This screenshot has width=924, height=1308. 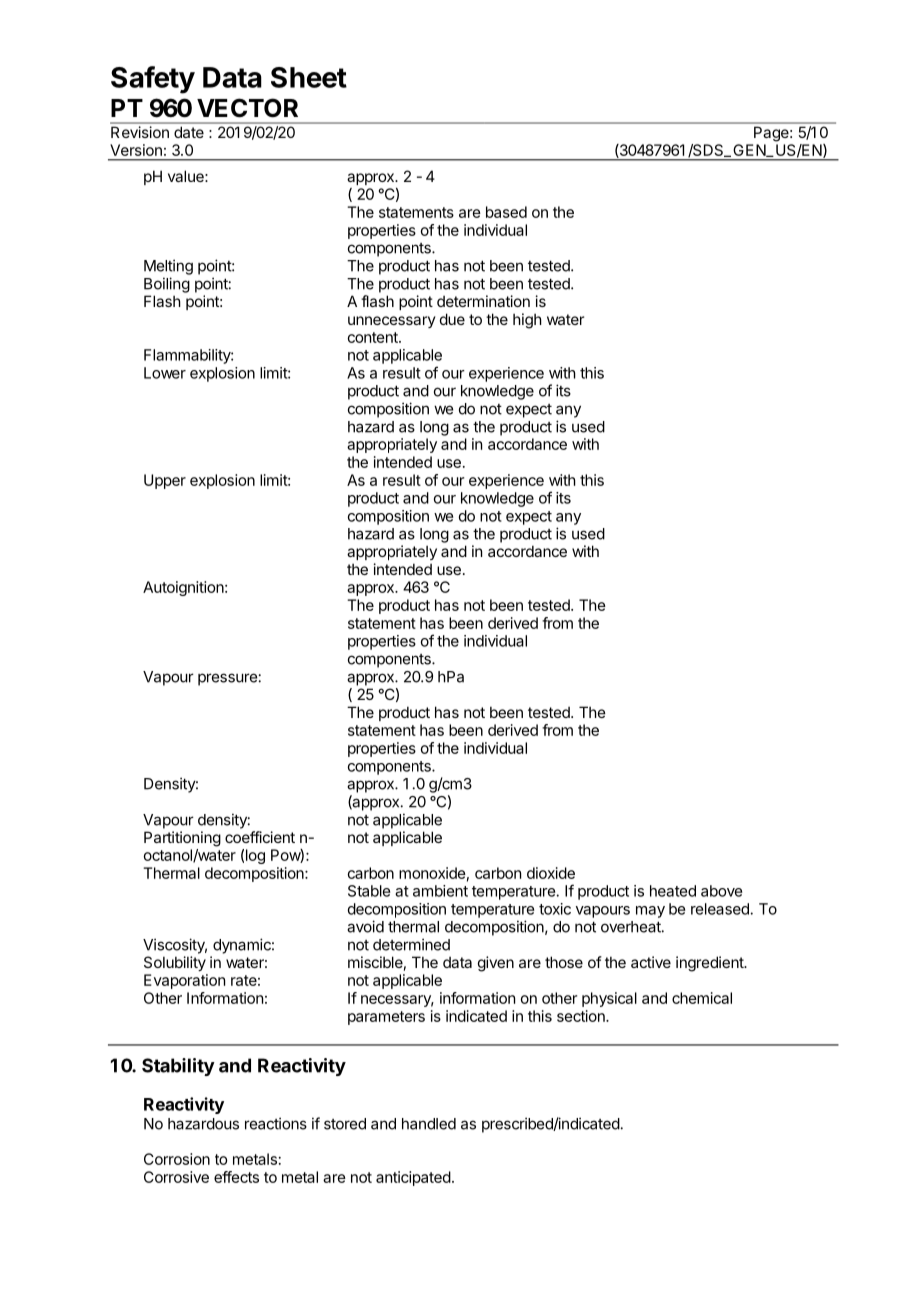 I want to click on Corrosion, so click(x=177, y=1159).
